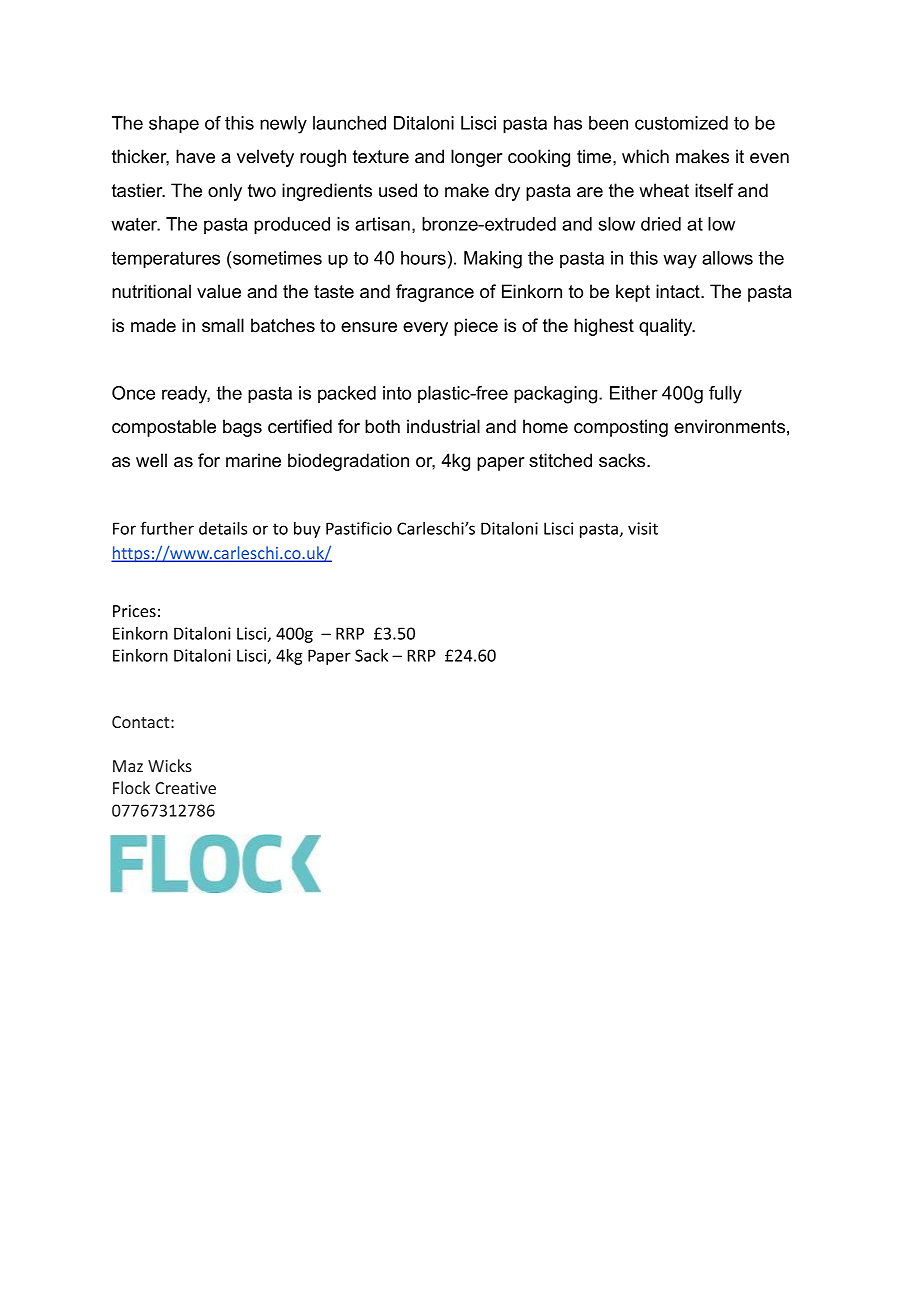 This image has height=1307, width=924. What do you see at coordinates (185, 788) in the image?
I see `Creative` at bounding box center [185, 788].
